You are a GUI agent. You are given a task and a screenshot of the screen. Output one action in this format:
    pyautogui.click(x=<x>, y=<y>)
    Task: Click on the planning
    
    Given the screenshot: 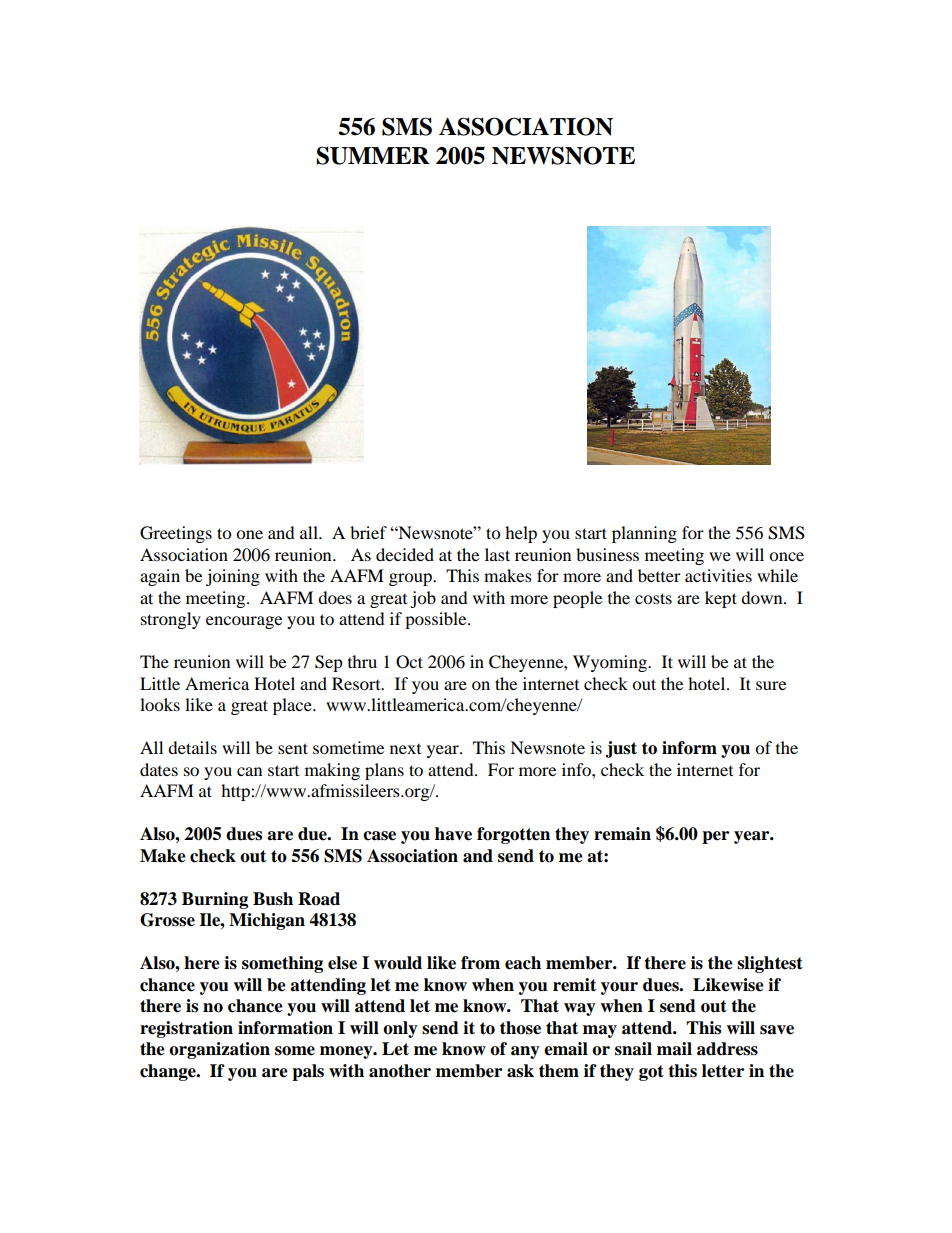 What is the action you would take?
    pyautogui.click(x=644, y=534)
